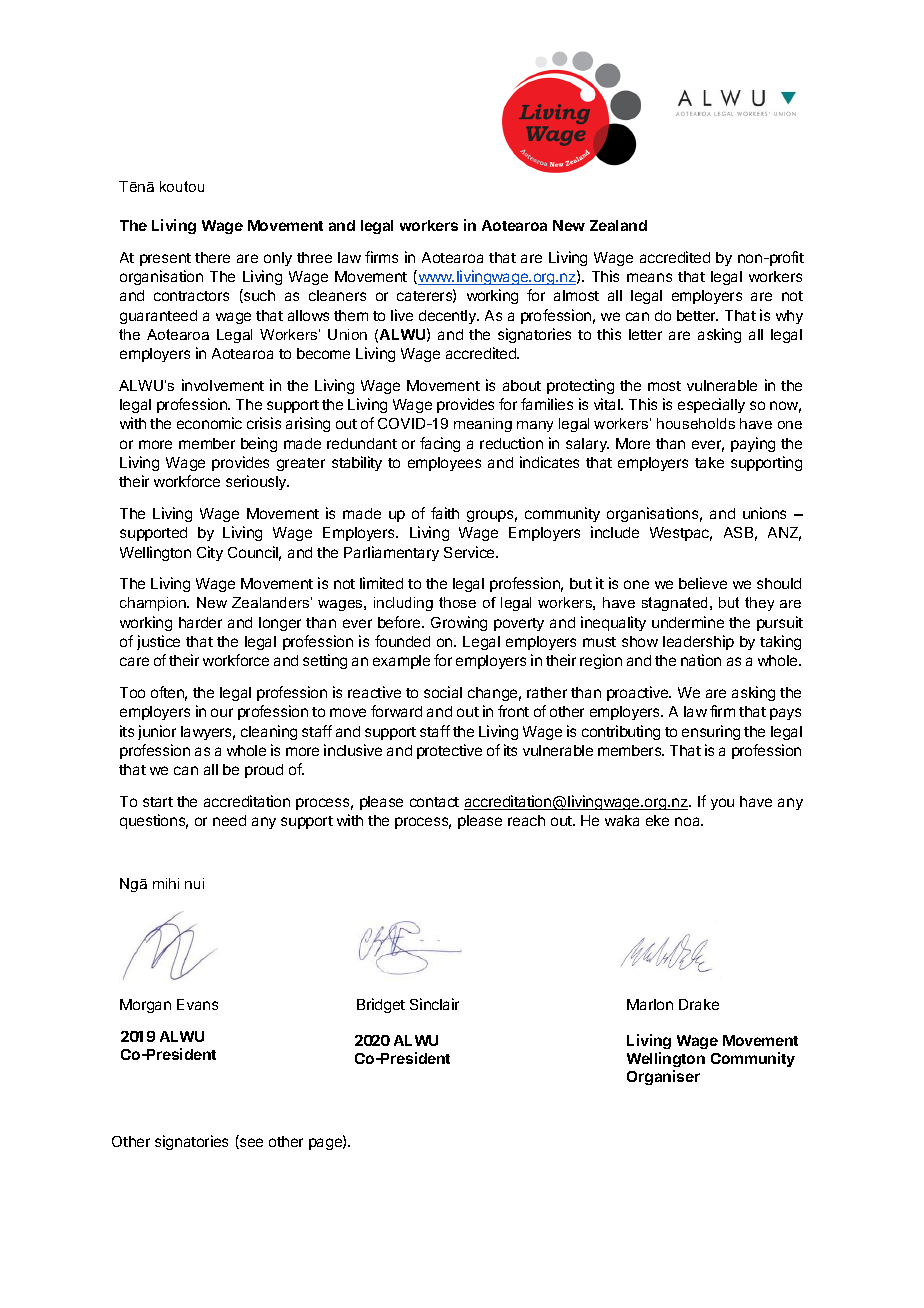 The width and height of the screenshot is (924, 1308). Describe the element at coordinates (448, 317) in the screenshot. I see `decently` at that location.
